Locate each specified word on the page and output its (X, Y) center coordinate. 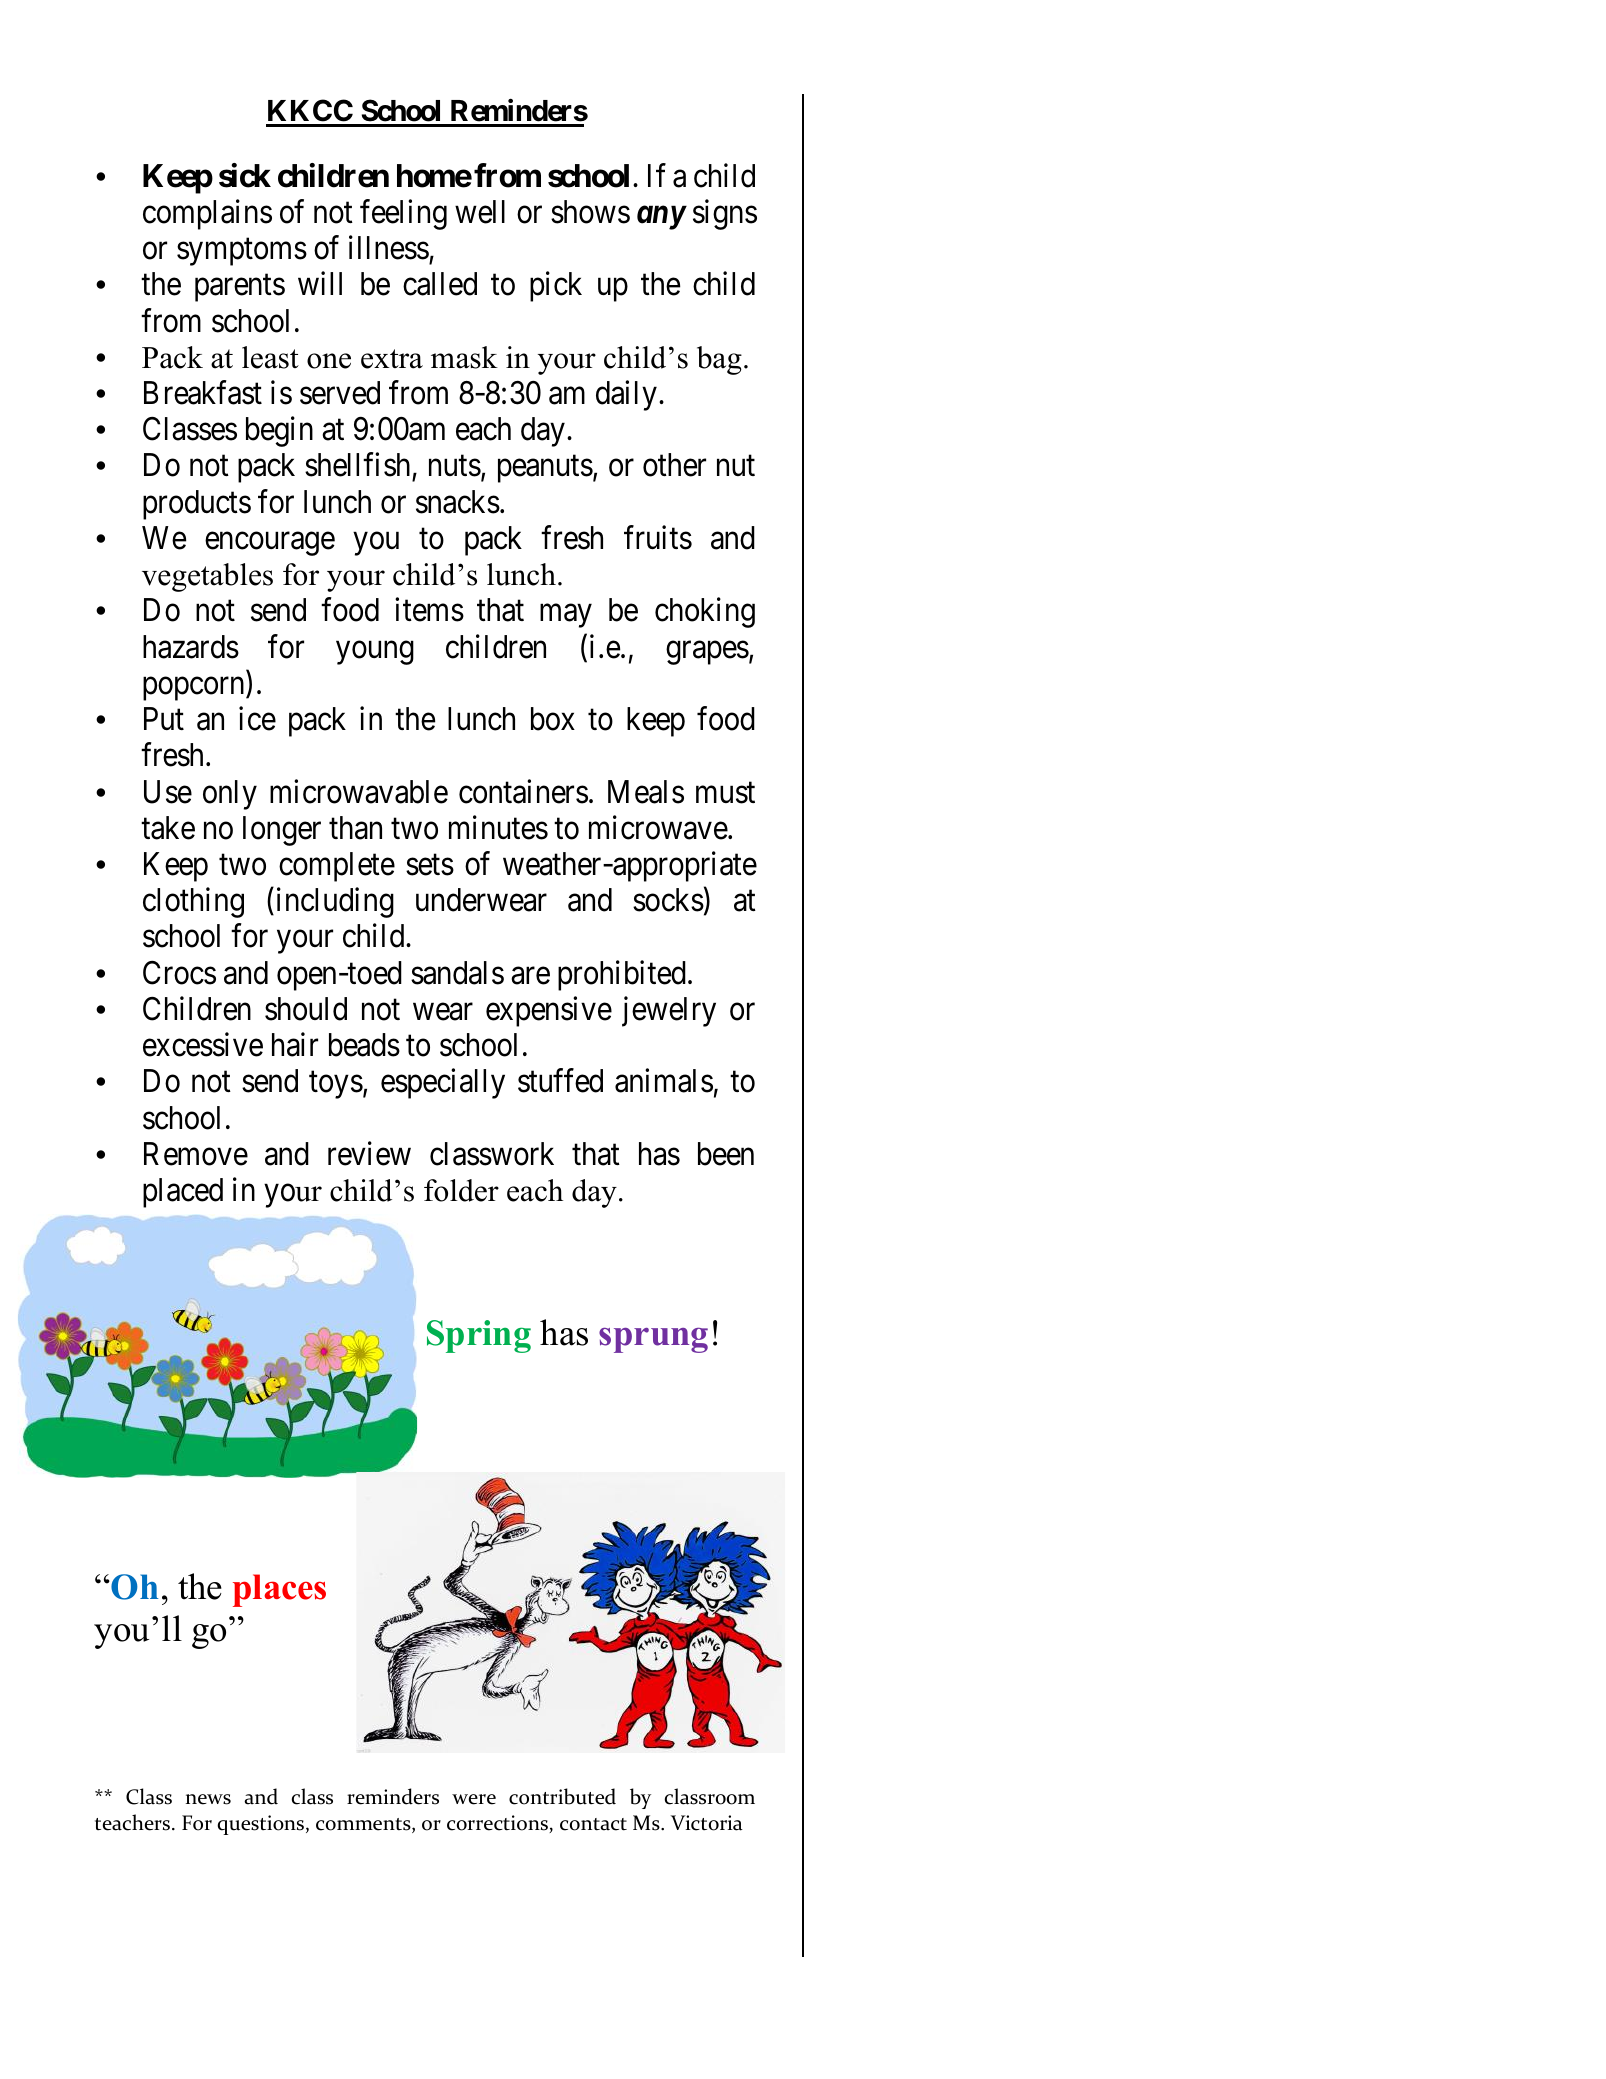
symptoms (242, 252)
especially (443, 1084)
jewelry (669, 1011)
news (208, 1799)
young (375, 653)
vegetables (207, 577)
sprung (653, 1340)
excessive (203, 1045)
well (480, 212)
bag (719, 360)
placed (183, 1193)
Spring (479, 1336)
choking (705, 613)
